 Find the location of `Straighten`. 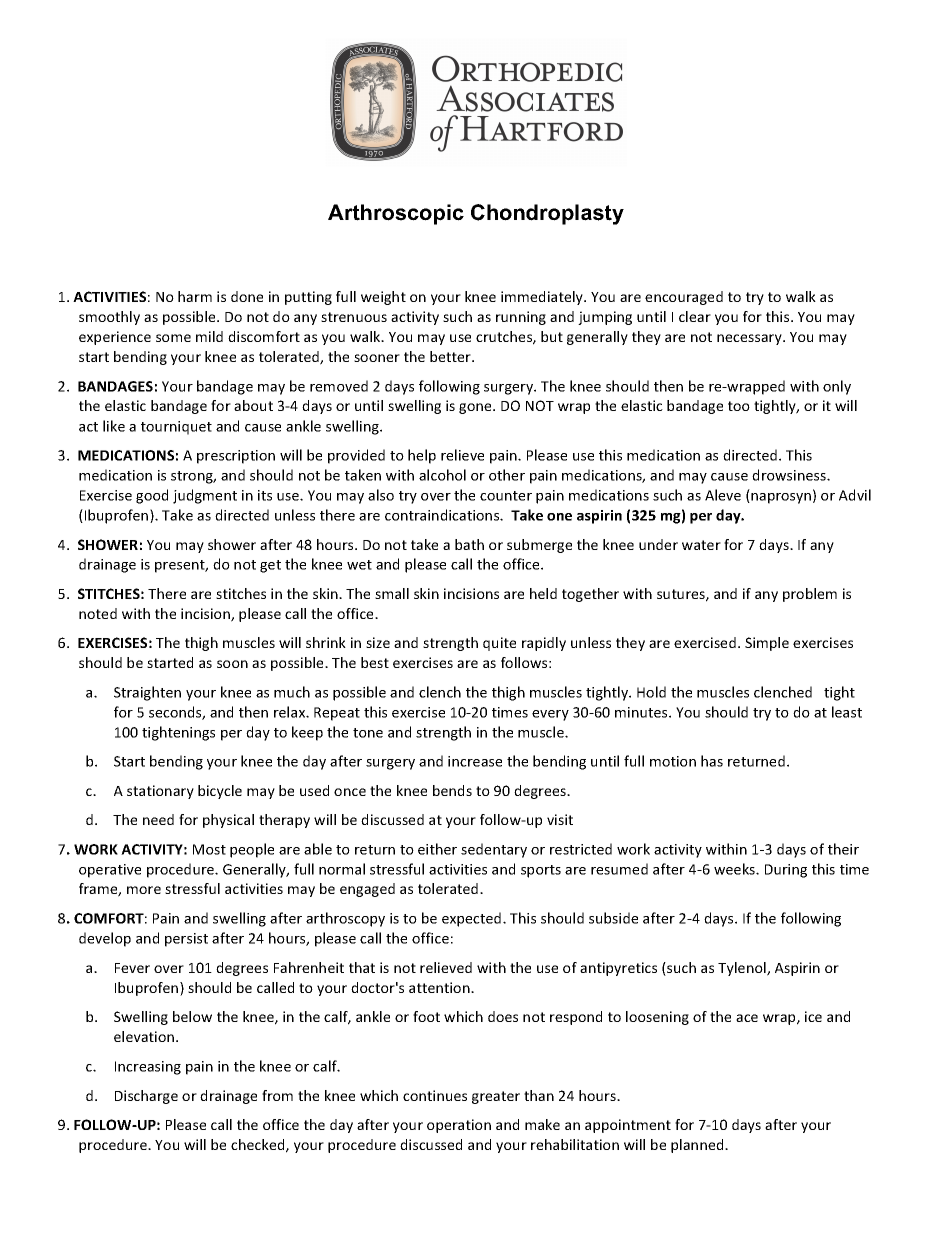

Straighten is located at coordinates (147, 693).
